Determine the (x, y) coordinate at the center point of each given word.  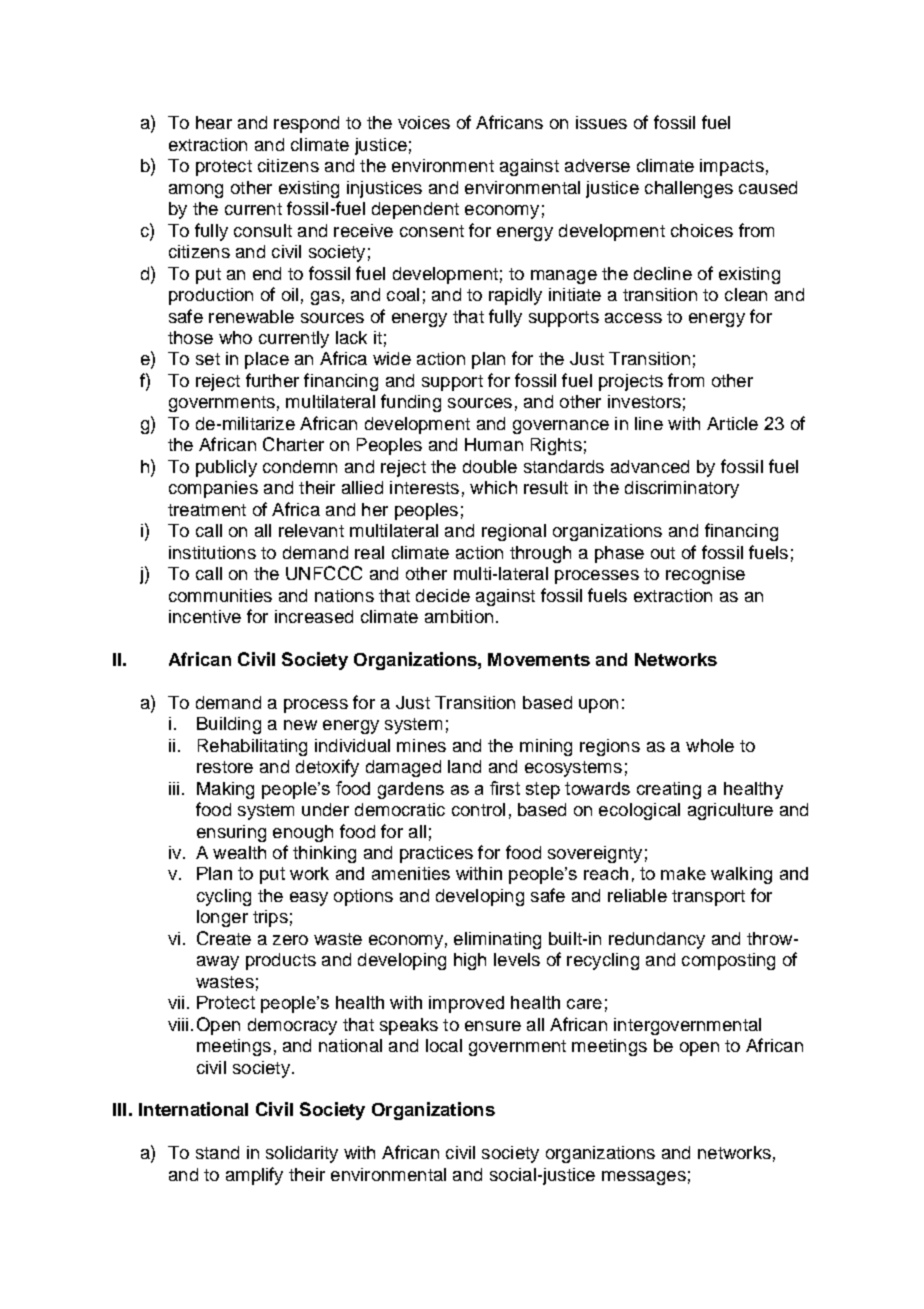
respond (306, 124)
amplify (254, 1176)
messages (644, 1178)
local (444, 1045)
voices (424, 122)
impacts (732, 167)
